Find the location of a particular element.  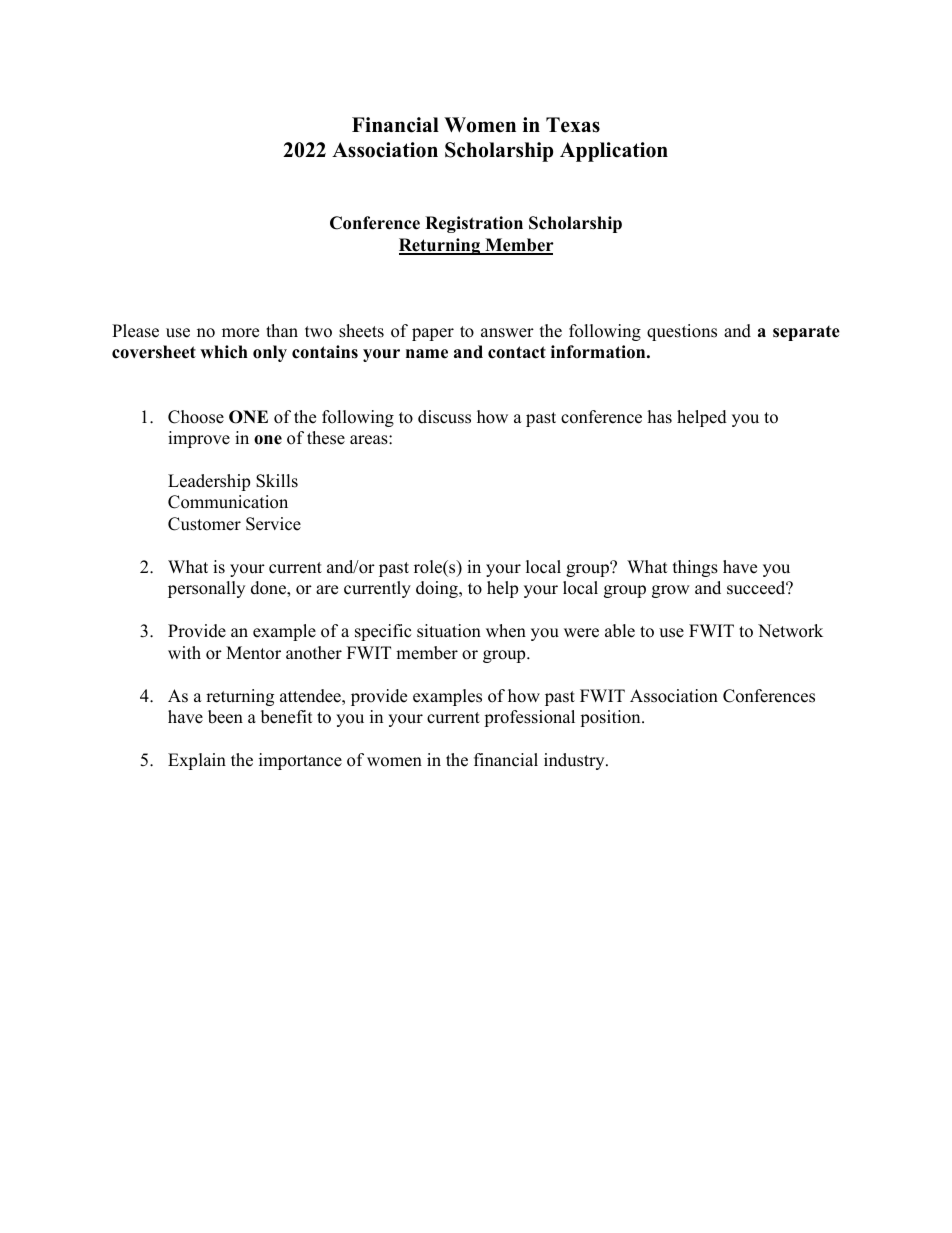

questions is located at coordinates (682, 332).
